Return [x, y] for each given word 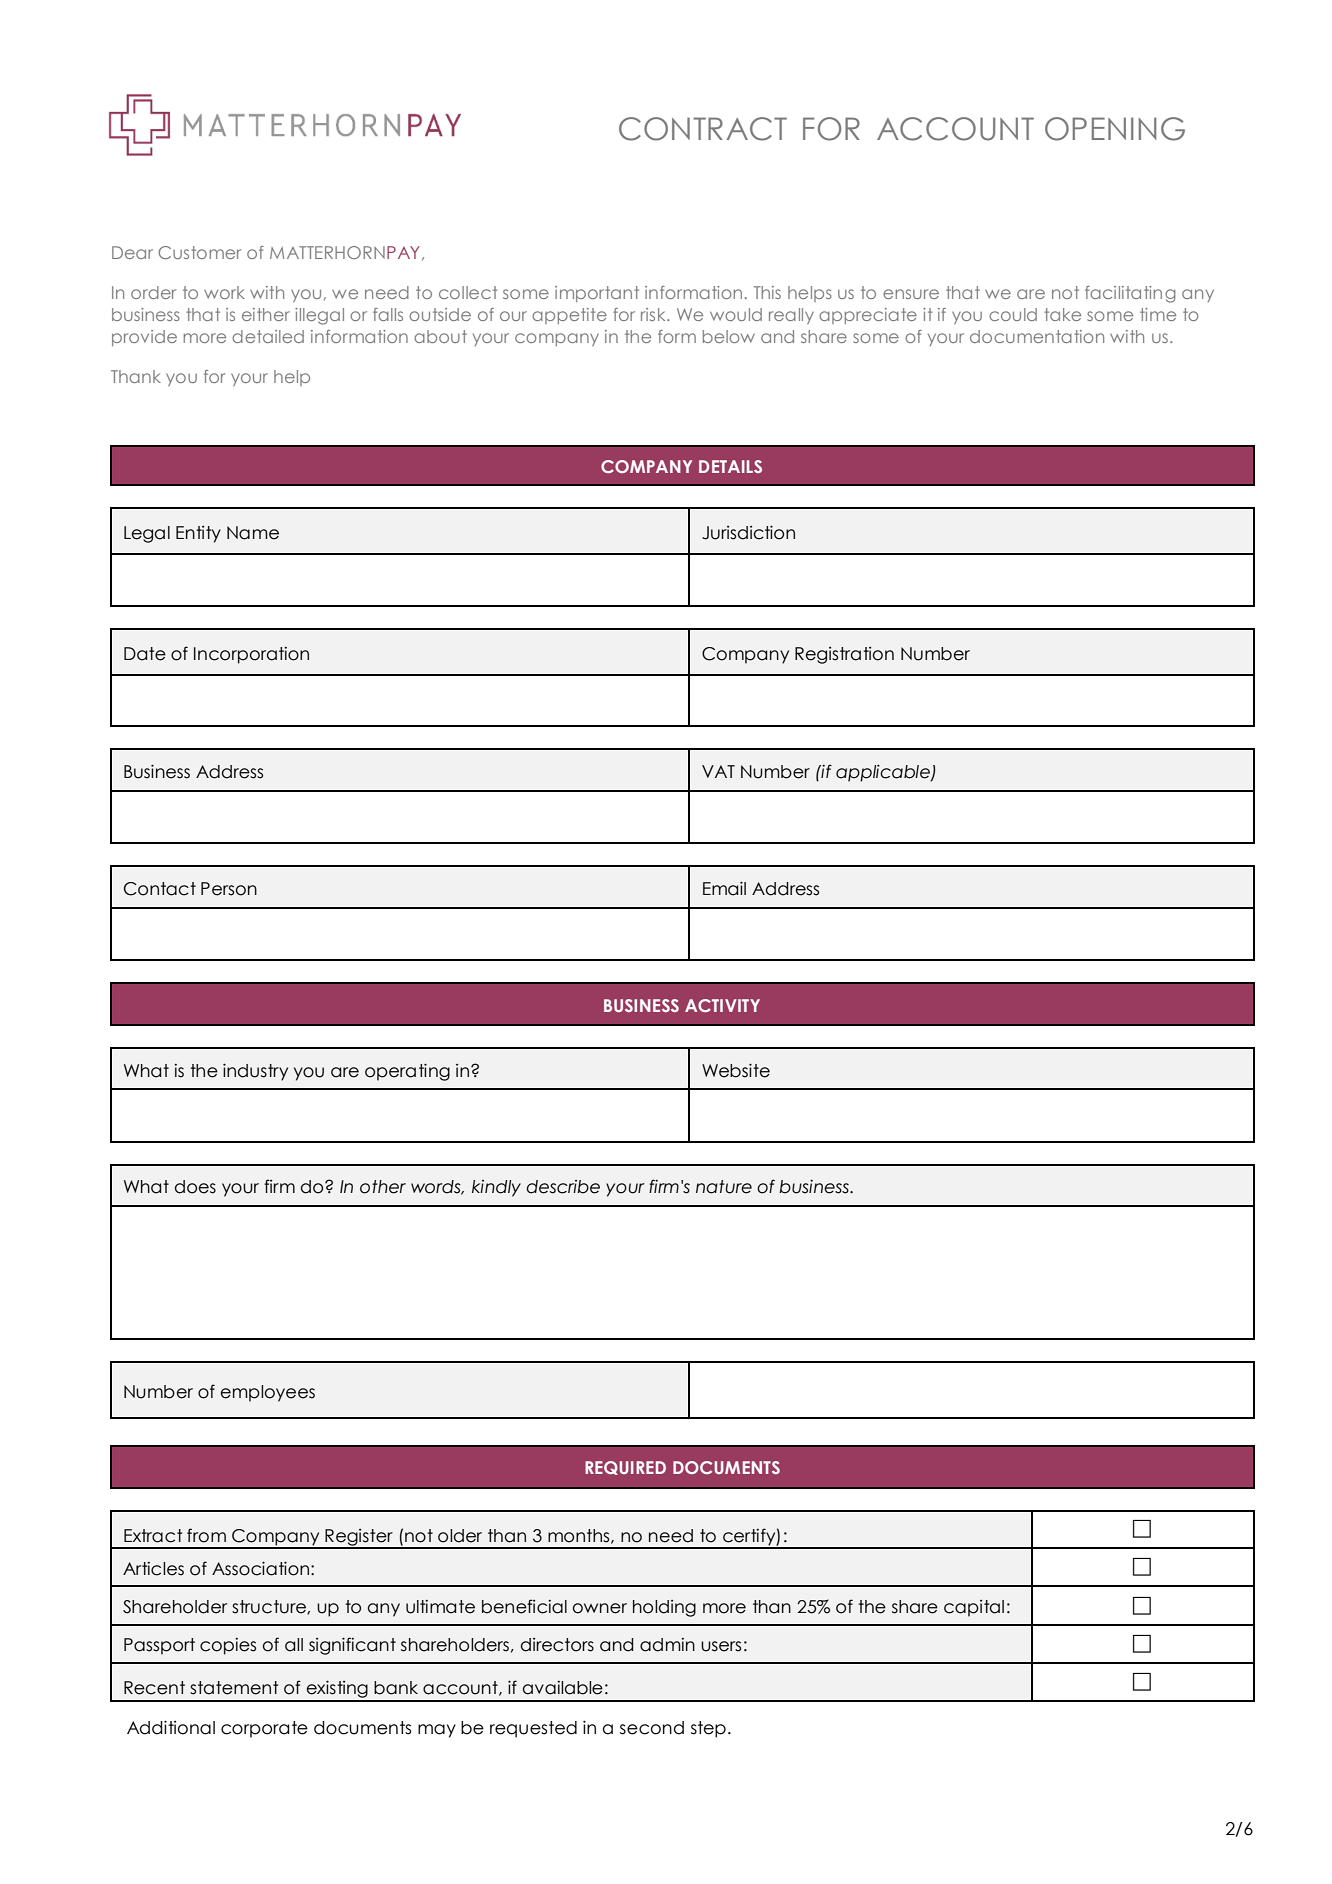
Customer [199, 252]
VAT [718, 771]
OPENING [1115, 129]
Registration [844, 655]
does [195, 1187]
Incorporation [251, 655]
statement [234, 1688]
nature [724, 1187]
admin [667, 1644]
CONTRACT [703, 129]
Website [736, 1070]
